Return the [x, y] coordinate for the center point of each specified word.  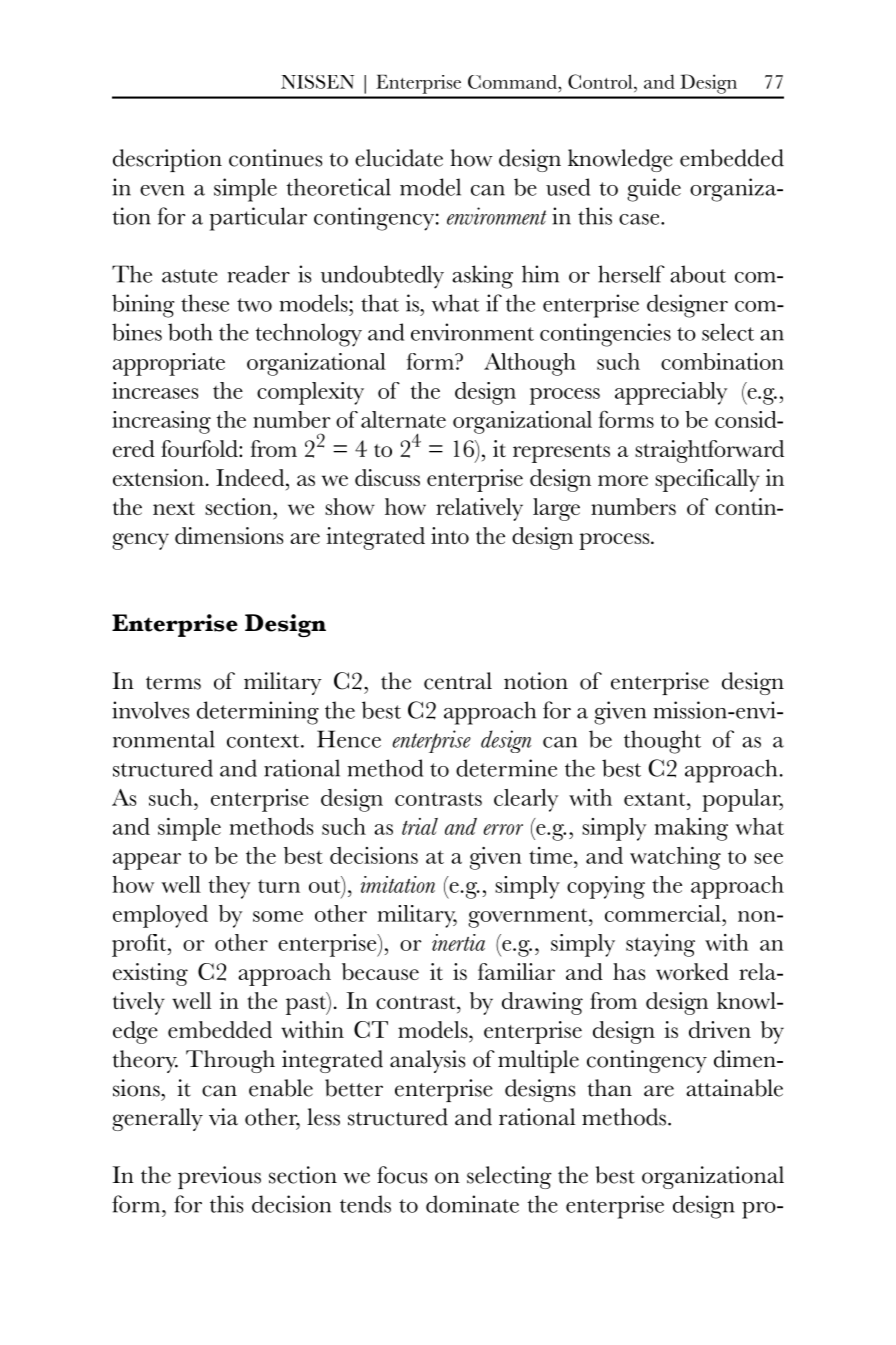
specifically [707, 480]
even [162, 190]
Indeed [251, 477]
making [691, 829]
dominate [472, 1204]
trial [420, 826]
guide [654, 190]
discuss [387, 477]
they [229, 887]
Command [513, 82]
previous [219, 1177]
